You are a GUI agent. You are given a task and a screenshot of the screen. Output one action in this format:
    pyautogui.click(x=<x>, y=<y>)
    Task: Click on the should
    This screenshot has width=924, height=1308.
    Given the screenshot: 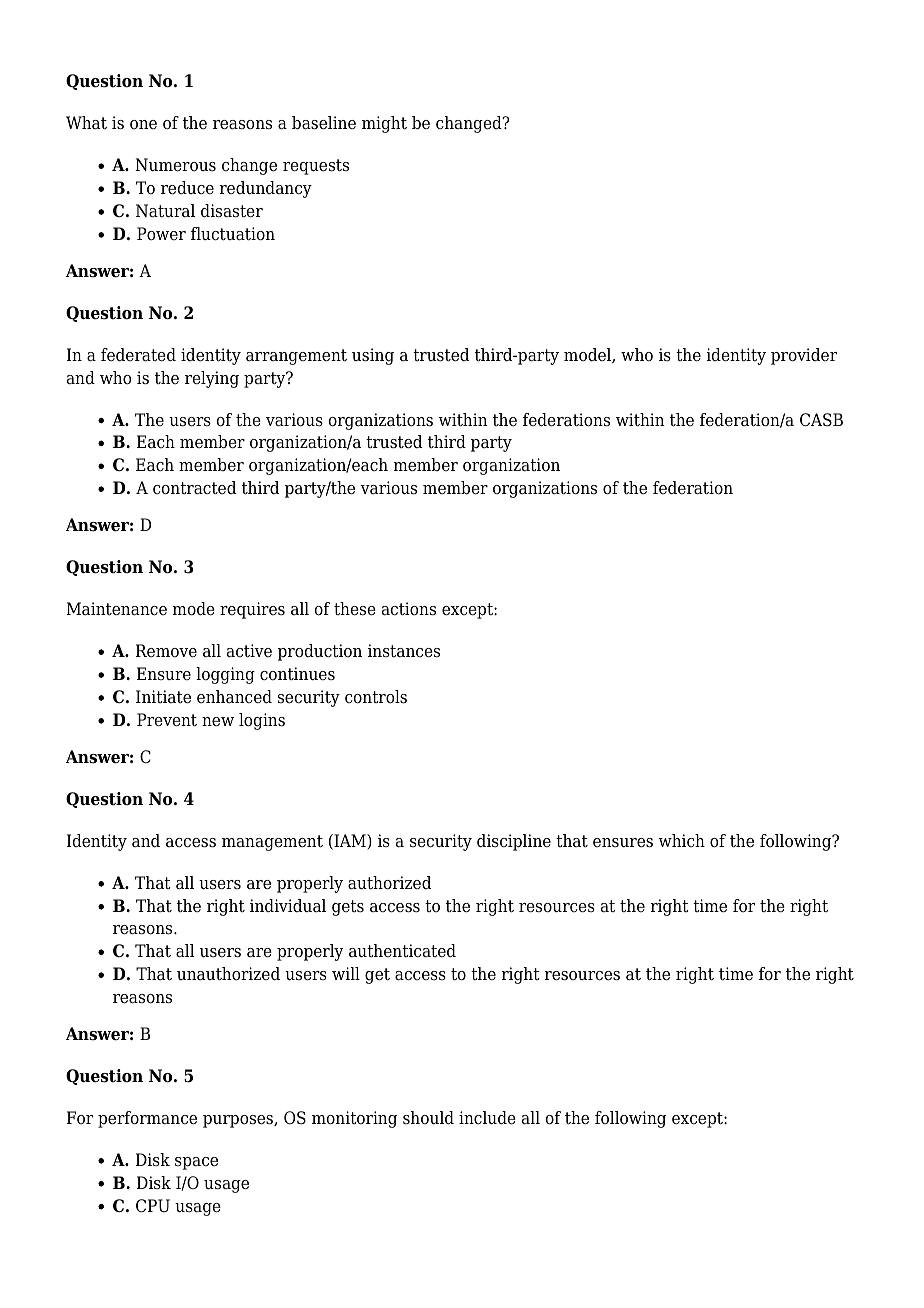 What is the action you would take?
    pyautogui.click(x=428, y=1118)
